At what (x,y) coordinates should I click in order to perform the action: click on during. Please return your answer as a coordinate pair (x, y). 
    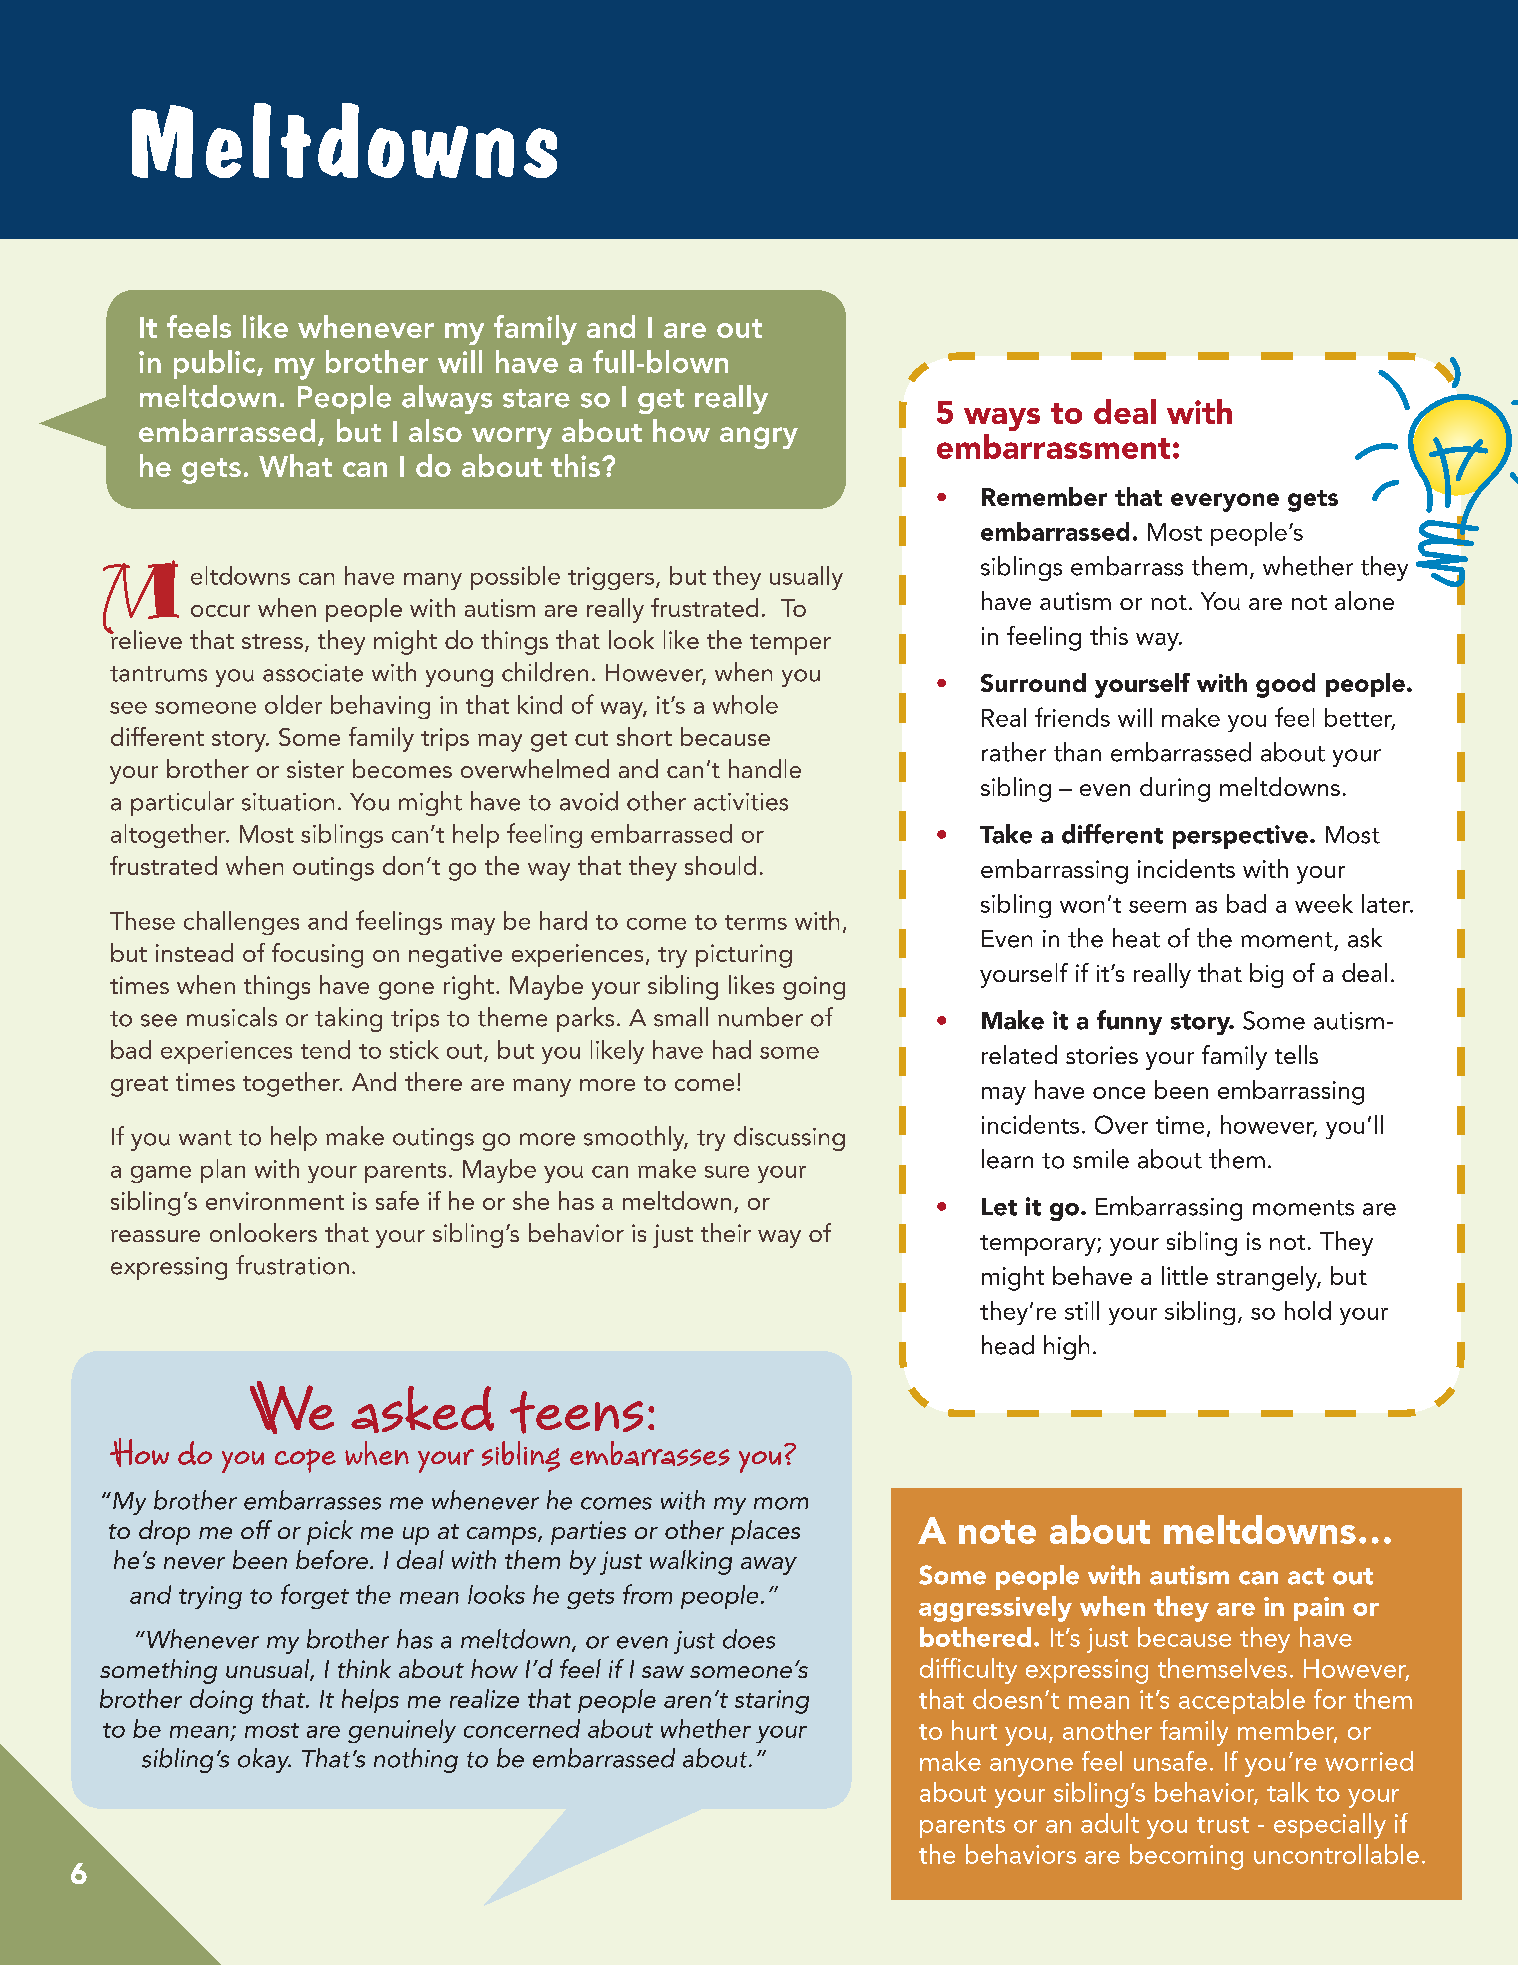
    Looking at the image, I should click on (1175, 789).
